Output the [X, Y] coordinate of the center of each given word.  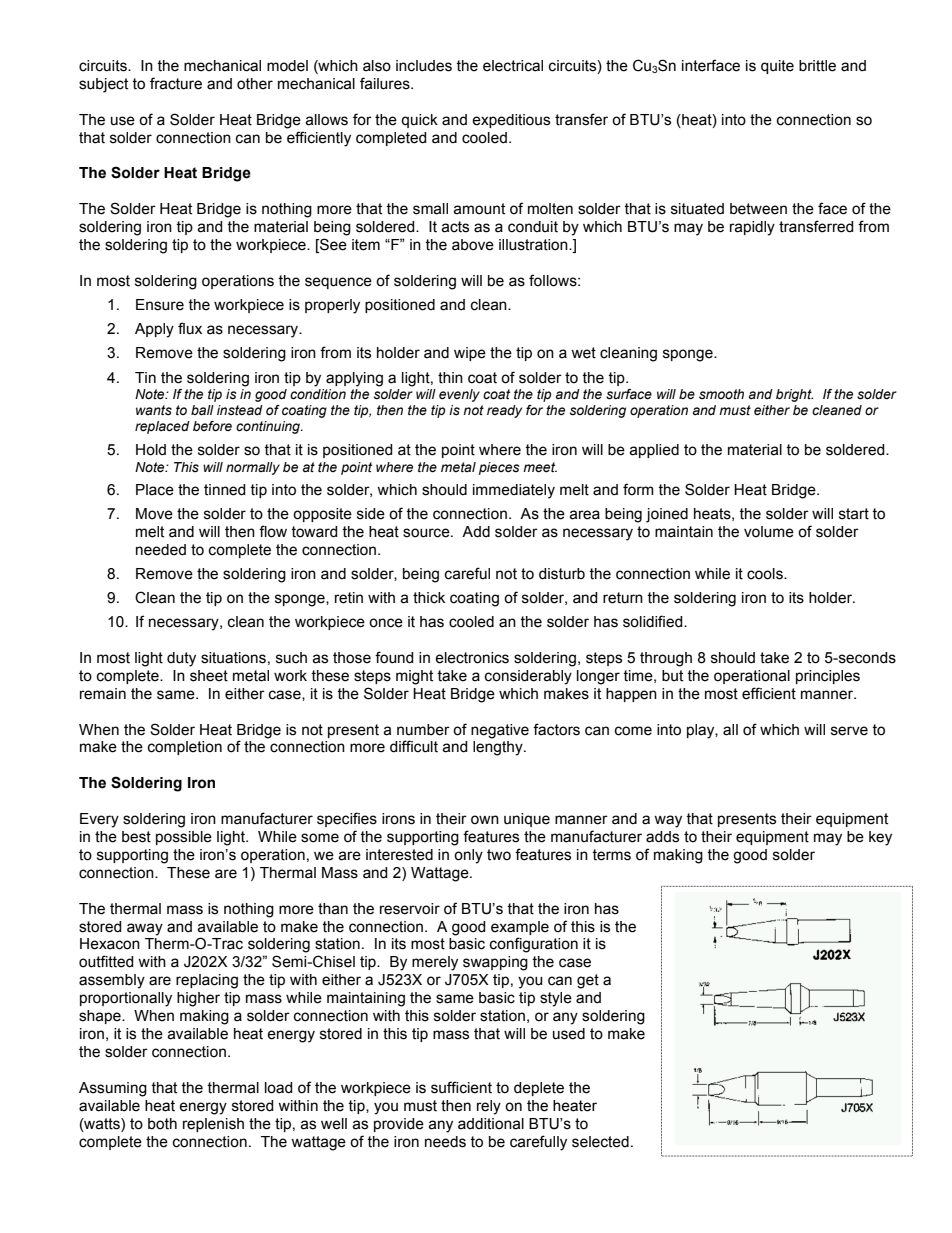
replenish [213, 1125]
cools [766, 574]
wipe [470, 354]
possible [184, 838]
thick [429, 598]
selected [600, 1142]
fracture [176, 83]
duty [181, 659]
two [499, 855]
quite [777, 67]
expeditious [511, 121]
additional [491, 1124]
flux [190, 328]
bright [794, 395]
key [880, 838]
